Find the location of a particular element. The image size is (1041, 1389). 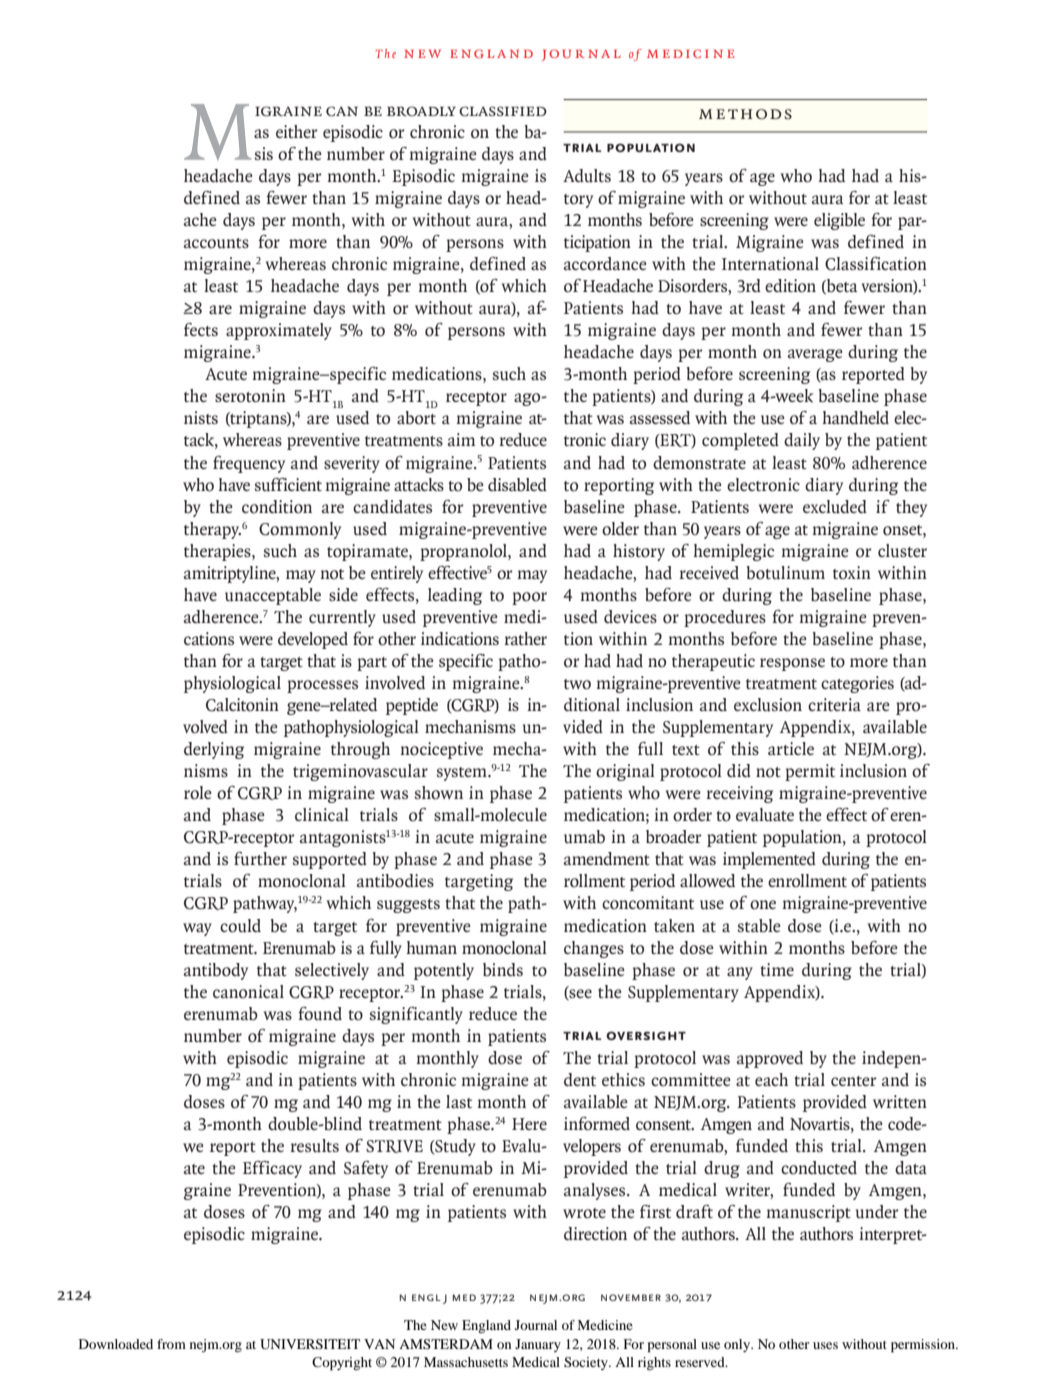

either is located at coordinates (297, 131).
